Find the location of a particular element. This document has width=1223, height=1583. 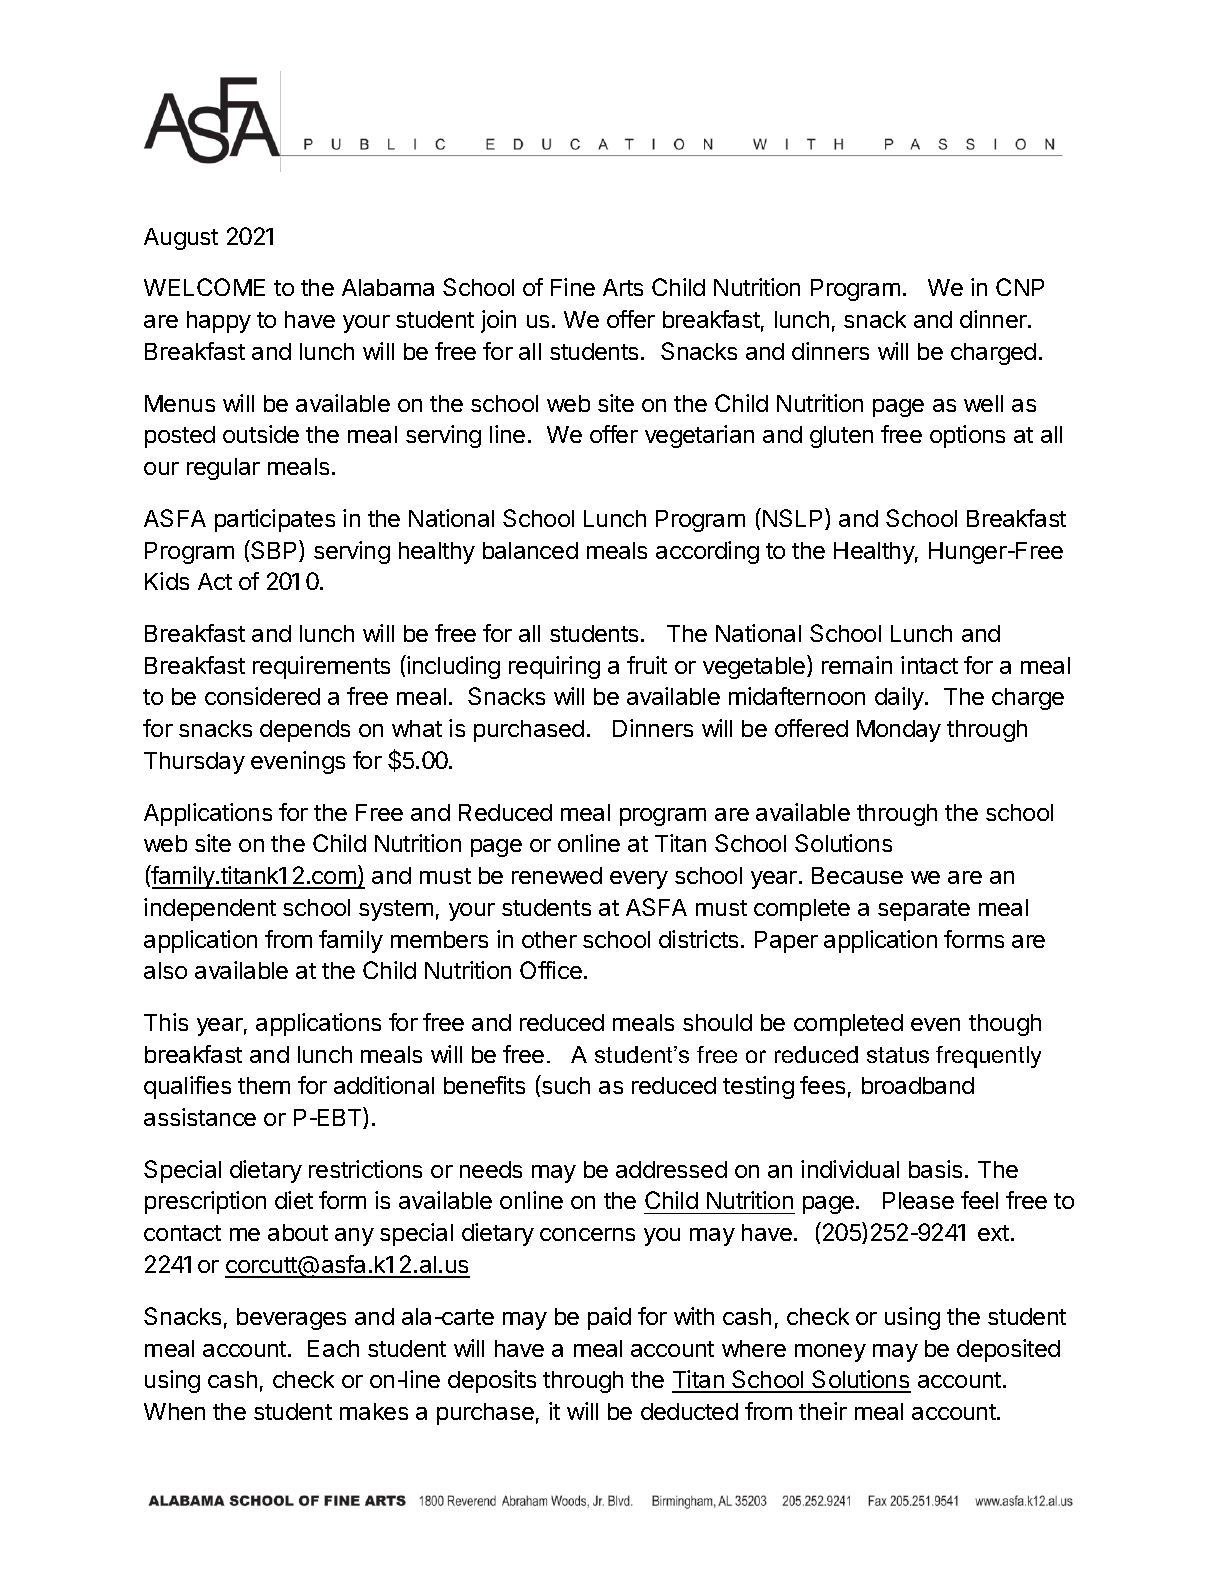

CNP is located at coordinates (1020, 287).
